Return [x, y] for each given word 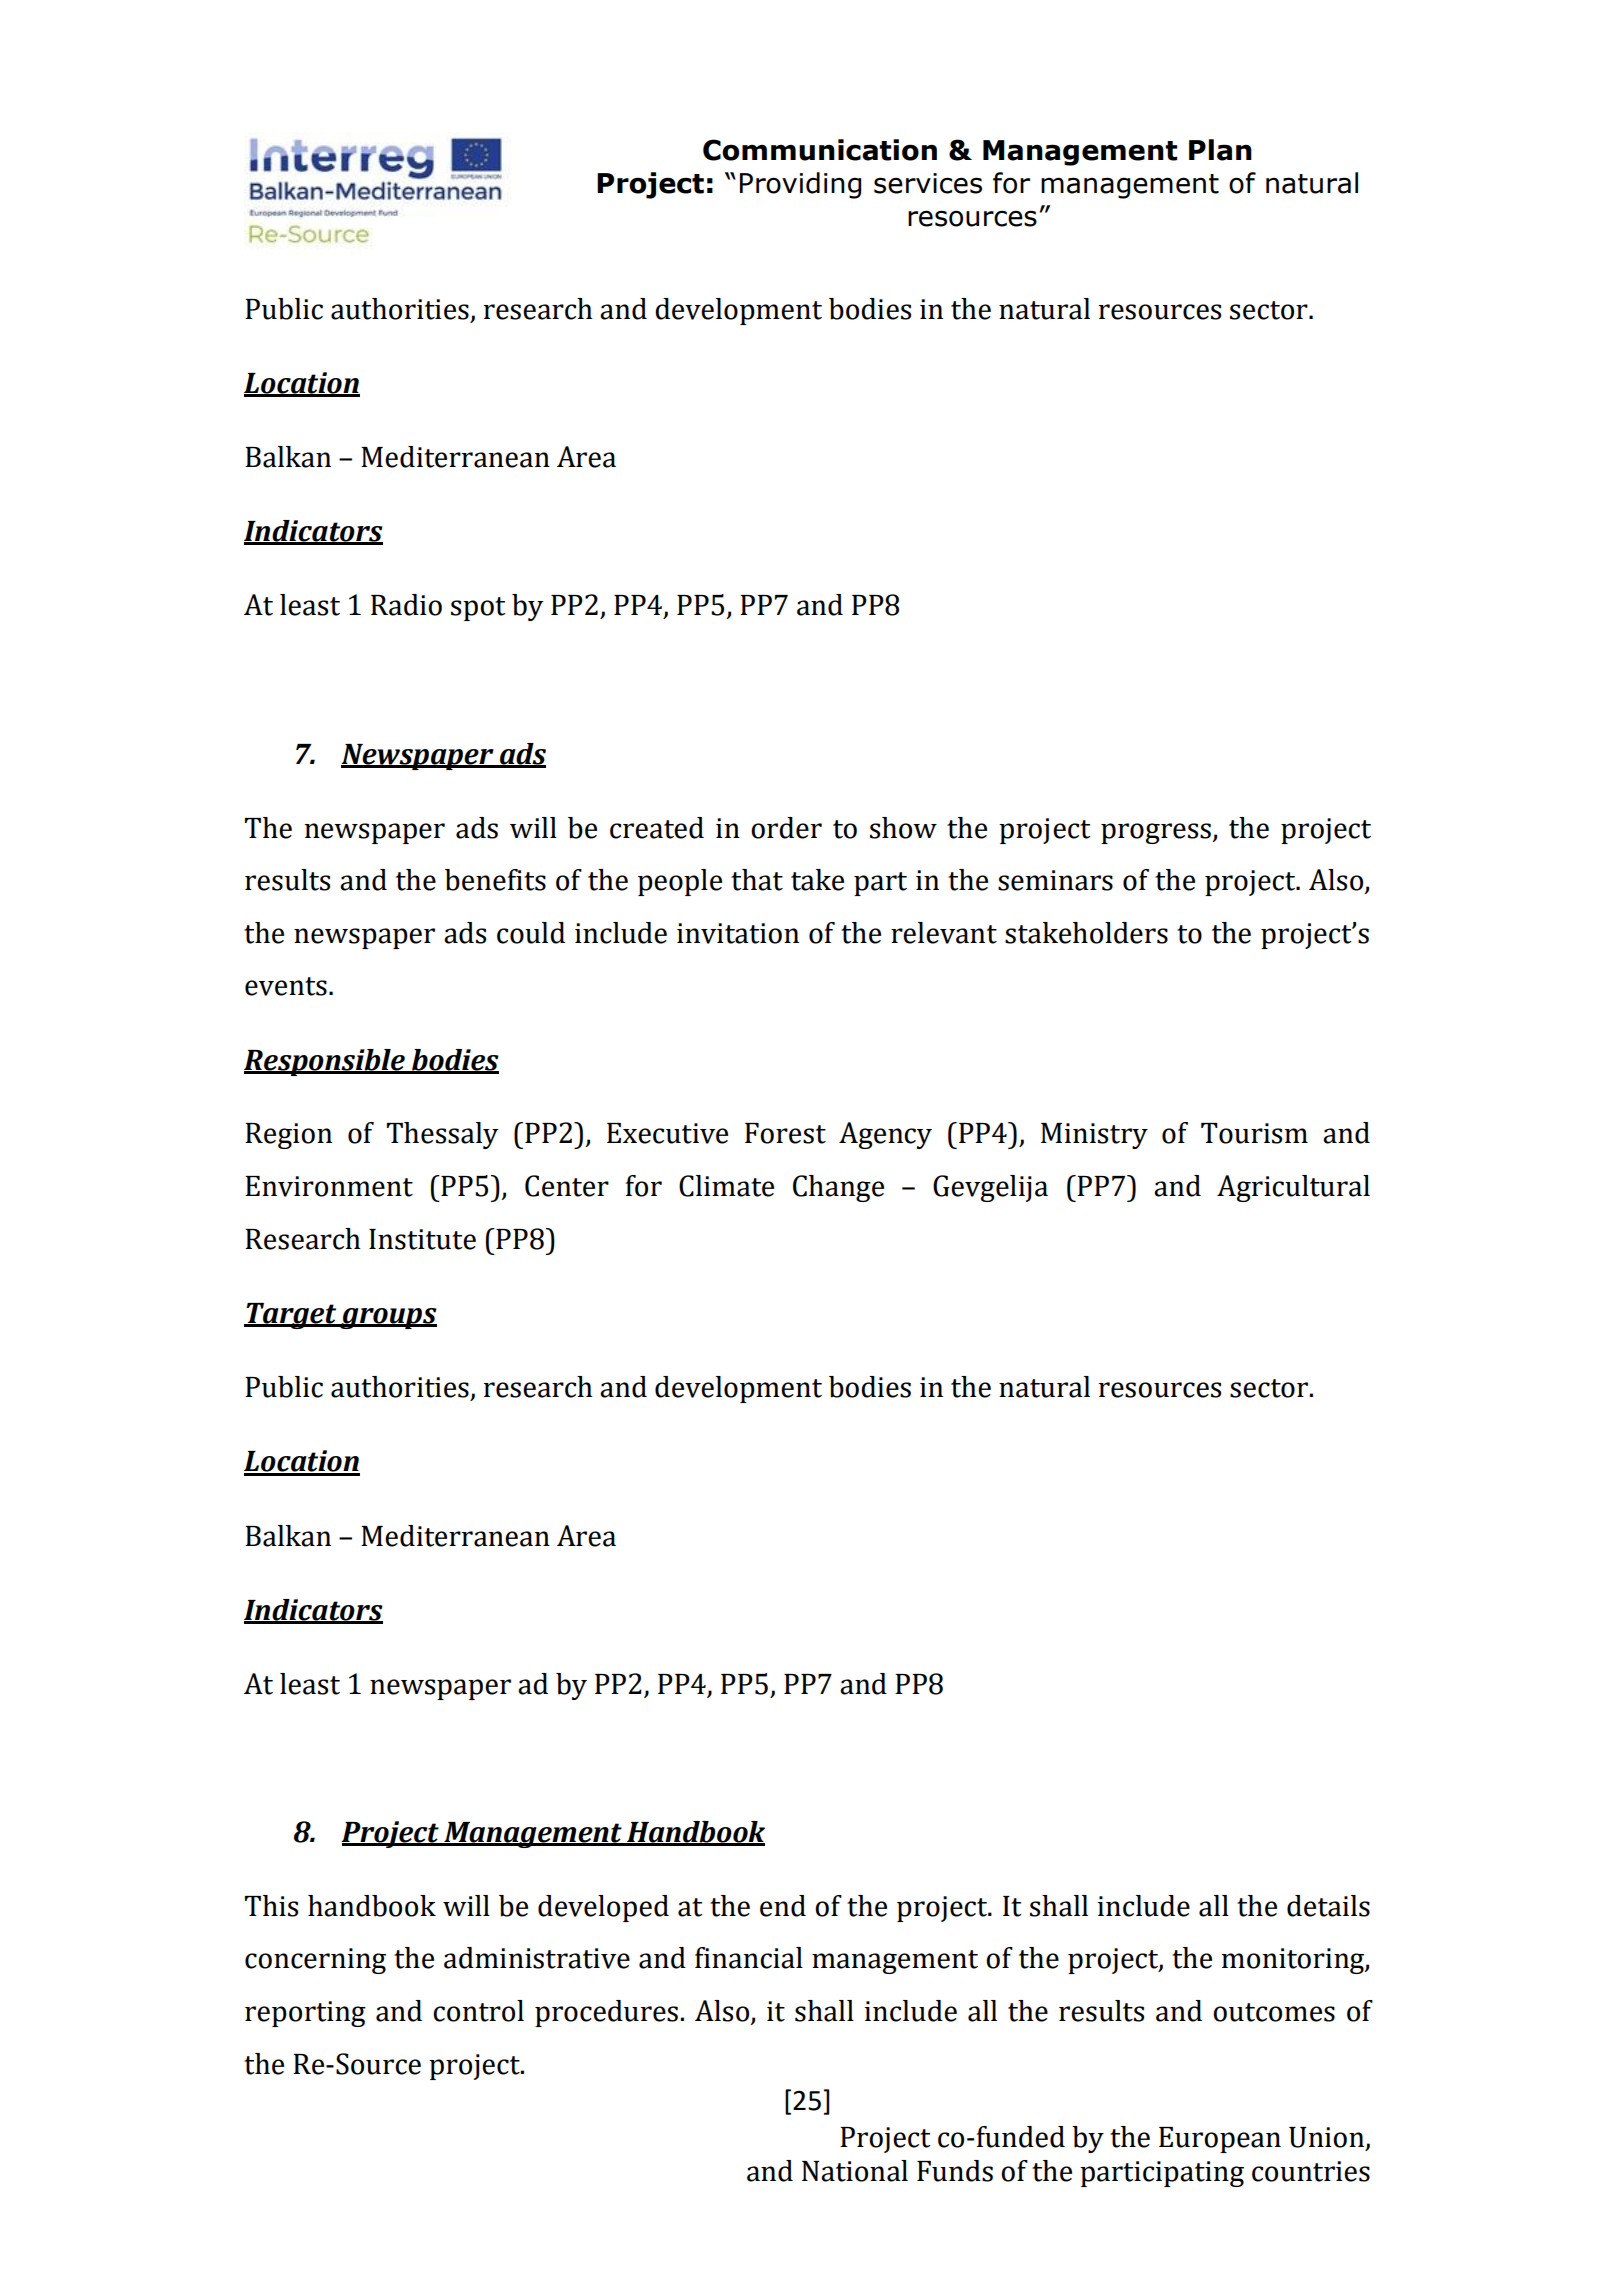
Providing [800, 185]
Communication [820, 150]
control [478, 2011]
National [855, 2171]
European [1220, 2140]
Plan [1220, 150]
